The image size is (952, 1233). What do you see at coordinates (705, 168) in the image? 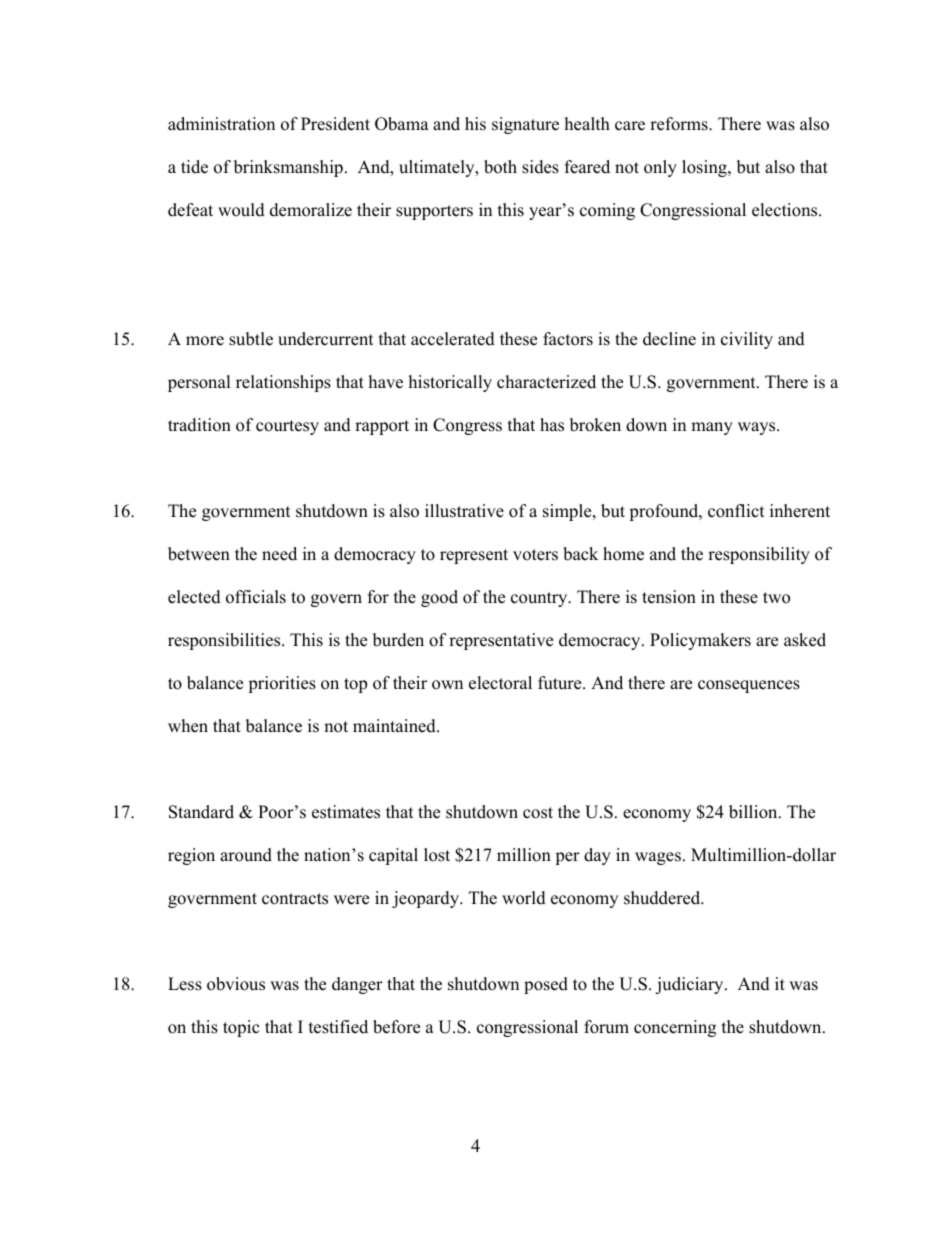
I see `losing` at bounding box center [705, 168].
